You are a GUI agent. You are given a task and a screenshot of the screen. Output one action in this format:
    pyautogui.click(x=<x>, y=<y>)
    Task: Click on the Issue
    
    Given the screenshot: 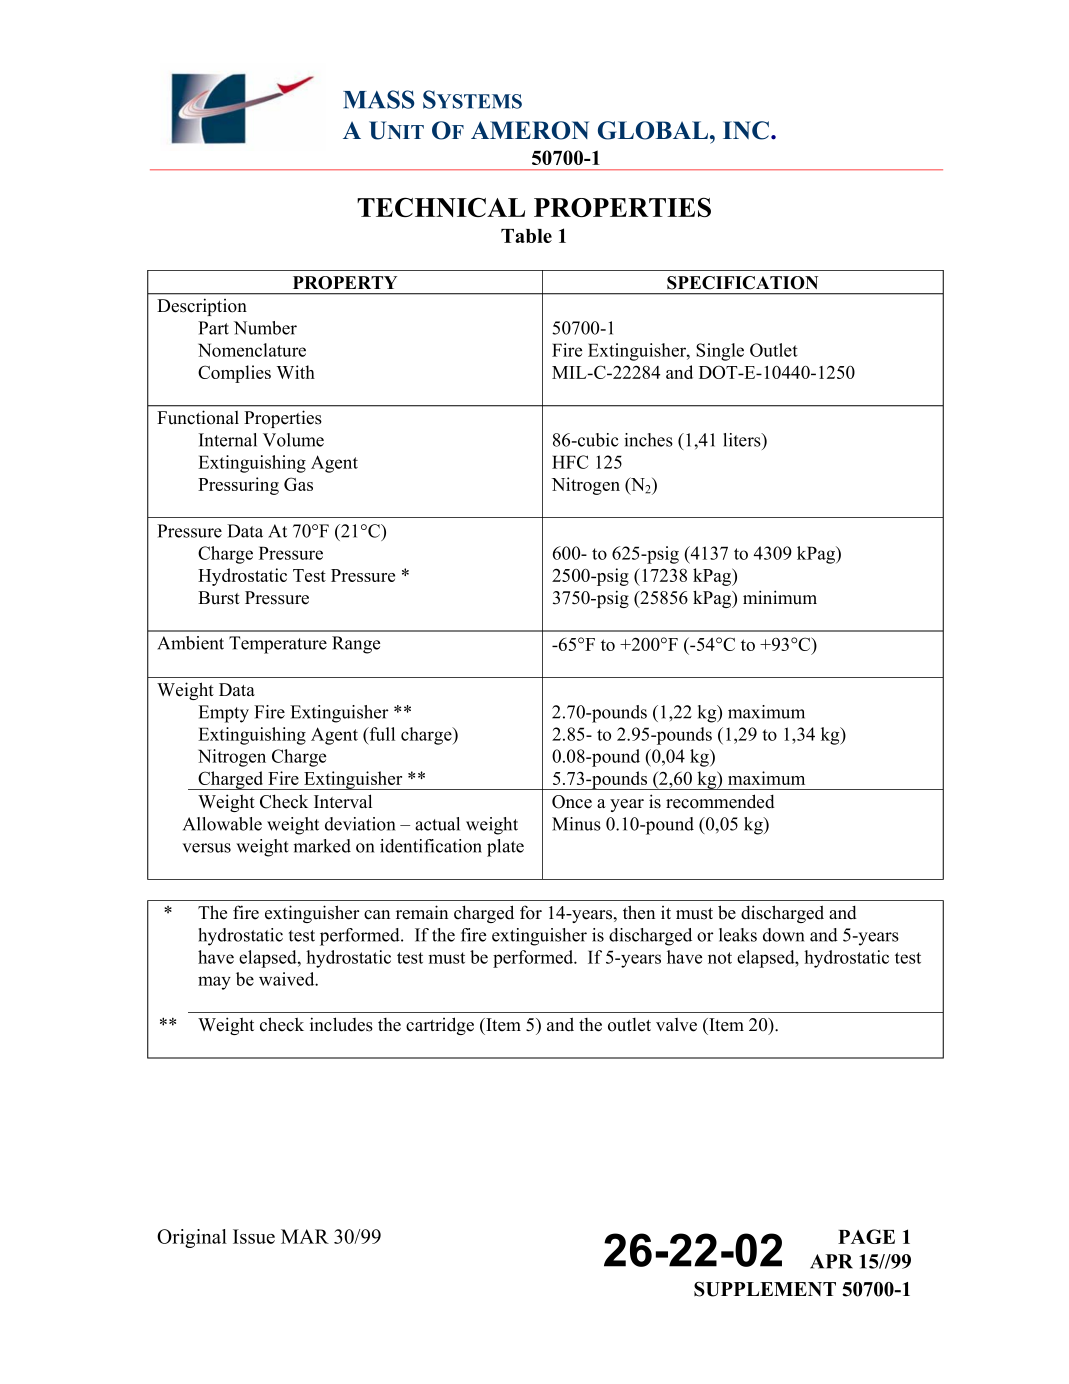 What is the action you would take?
    pyautogui.click(x=254, y=1236)
